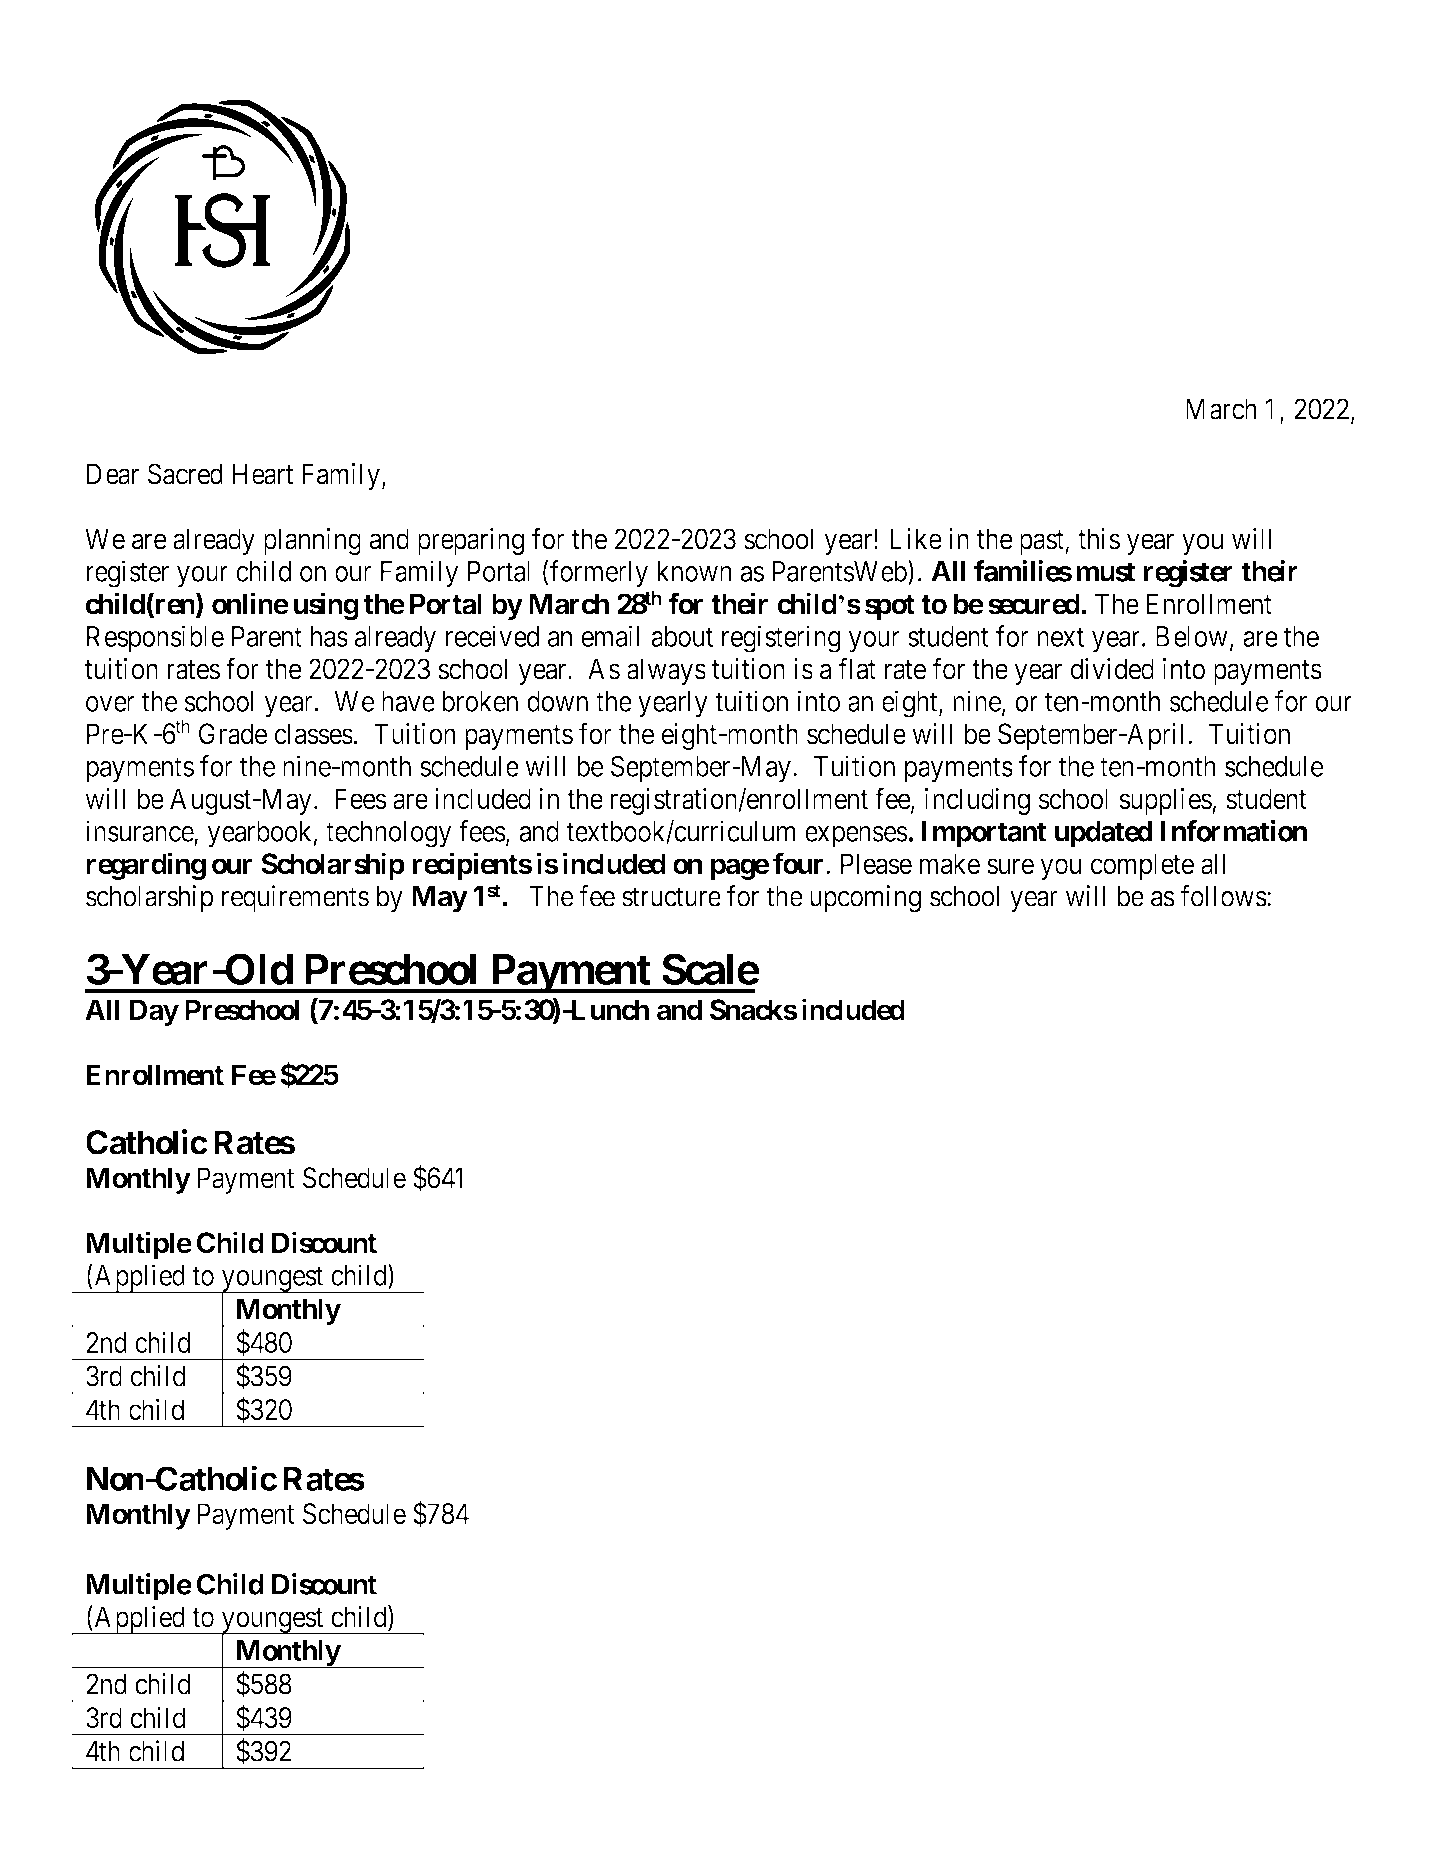  What do you see at coordinates (694, 571) in the page?
I see `known` at bounding box center [694, 571].
